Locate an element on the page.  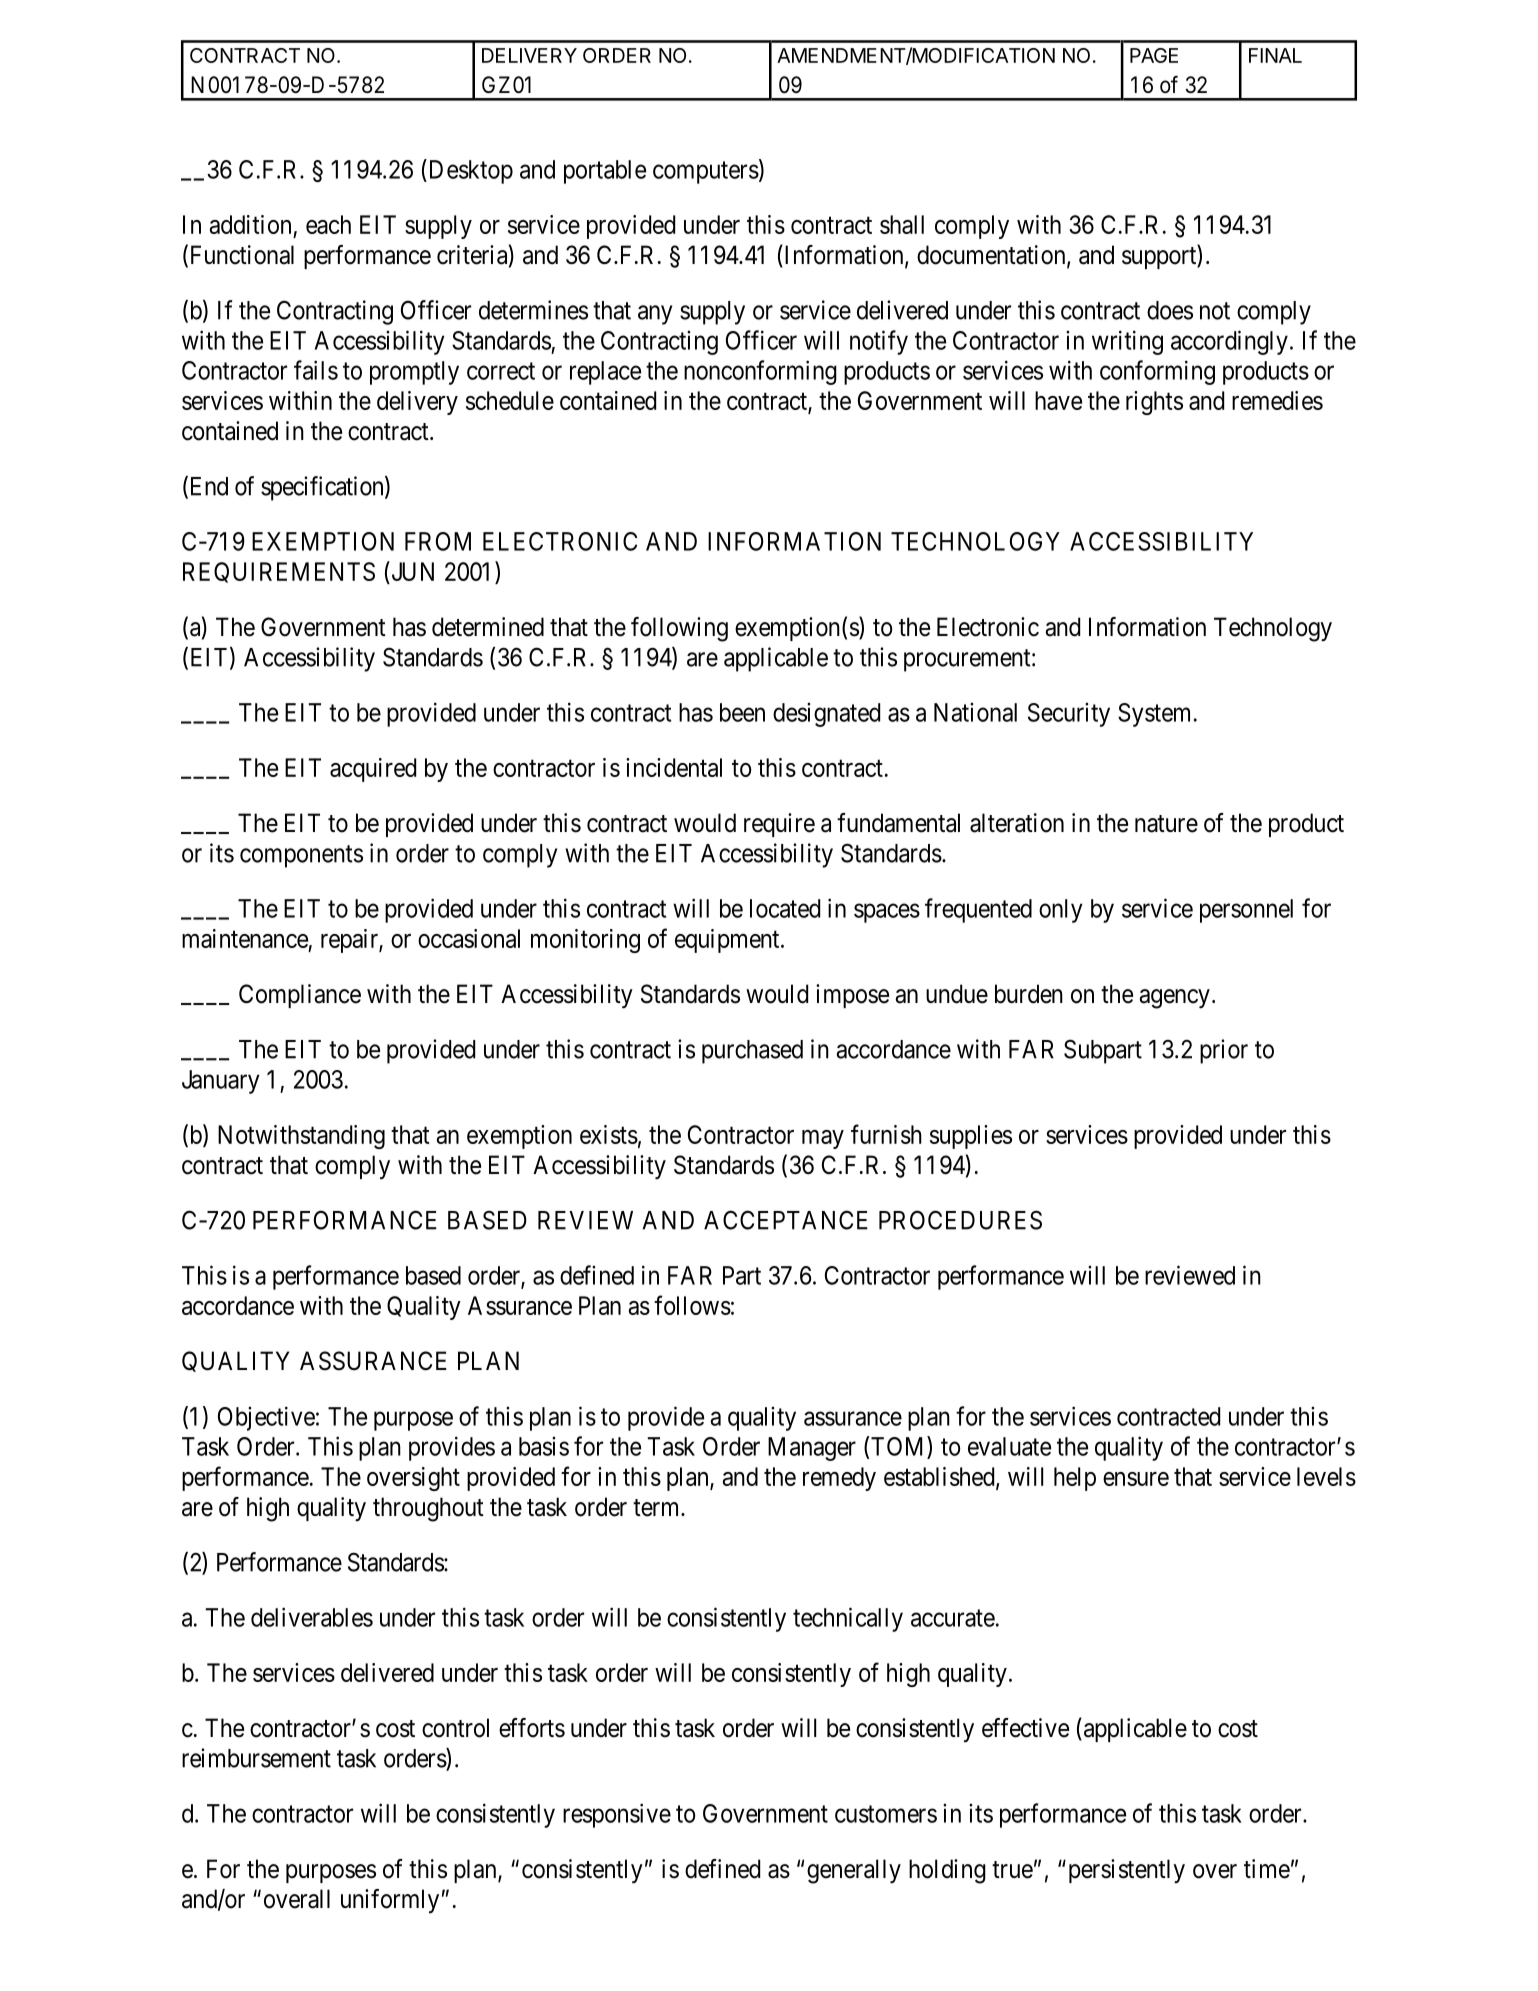
computers is located at coordinates (706, 172).
